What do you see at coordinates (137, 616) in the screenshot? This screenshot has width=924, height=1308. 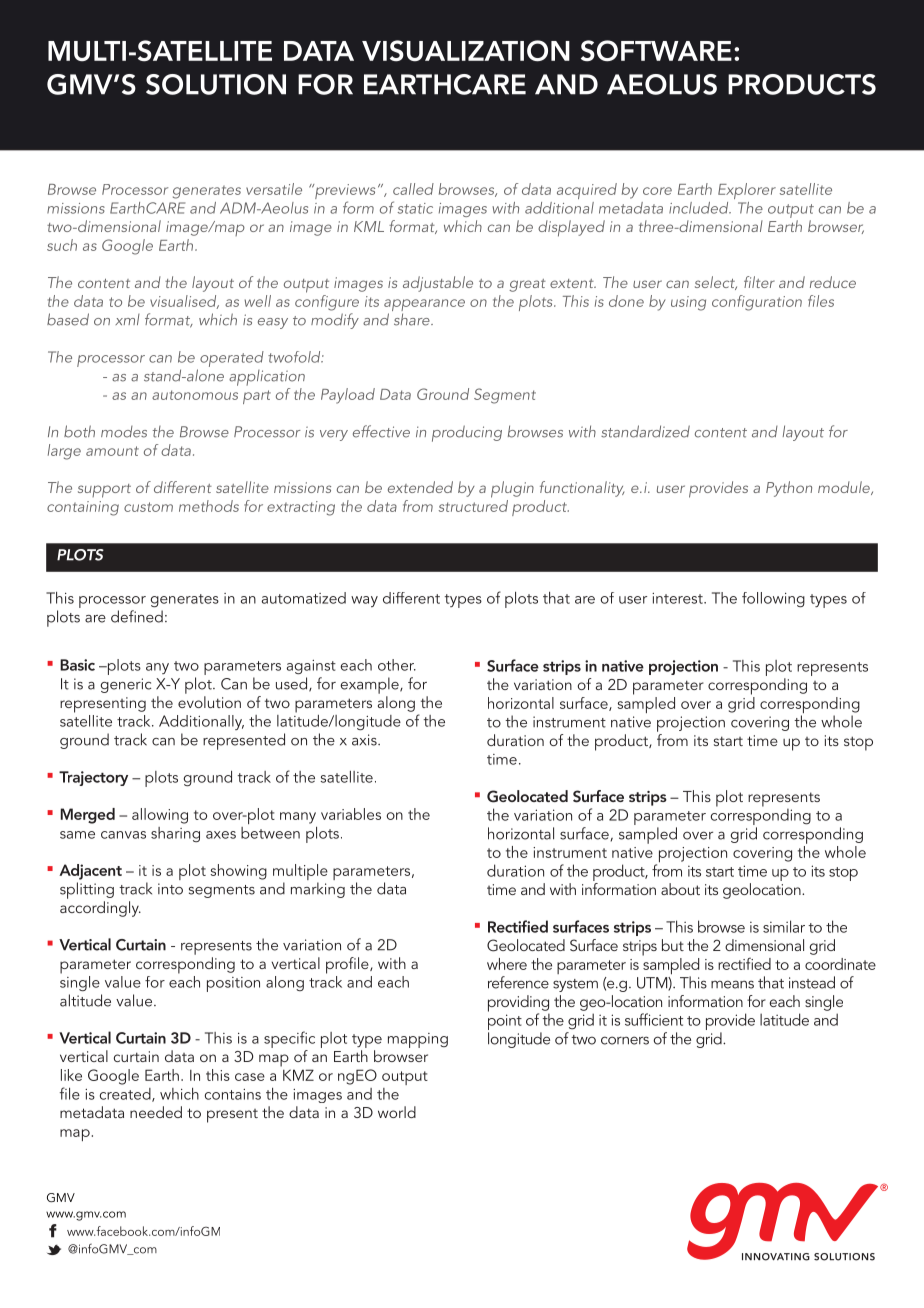 I see `defined` at bounding box center [137, 616].
